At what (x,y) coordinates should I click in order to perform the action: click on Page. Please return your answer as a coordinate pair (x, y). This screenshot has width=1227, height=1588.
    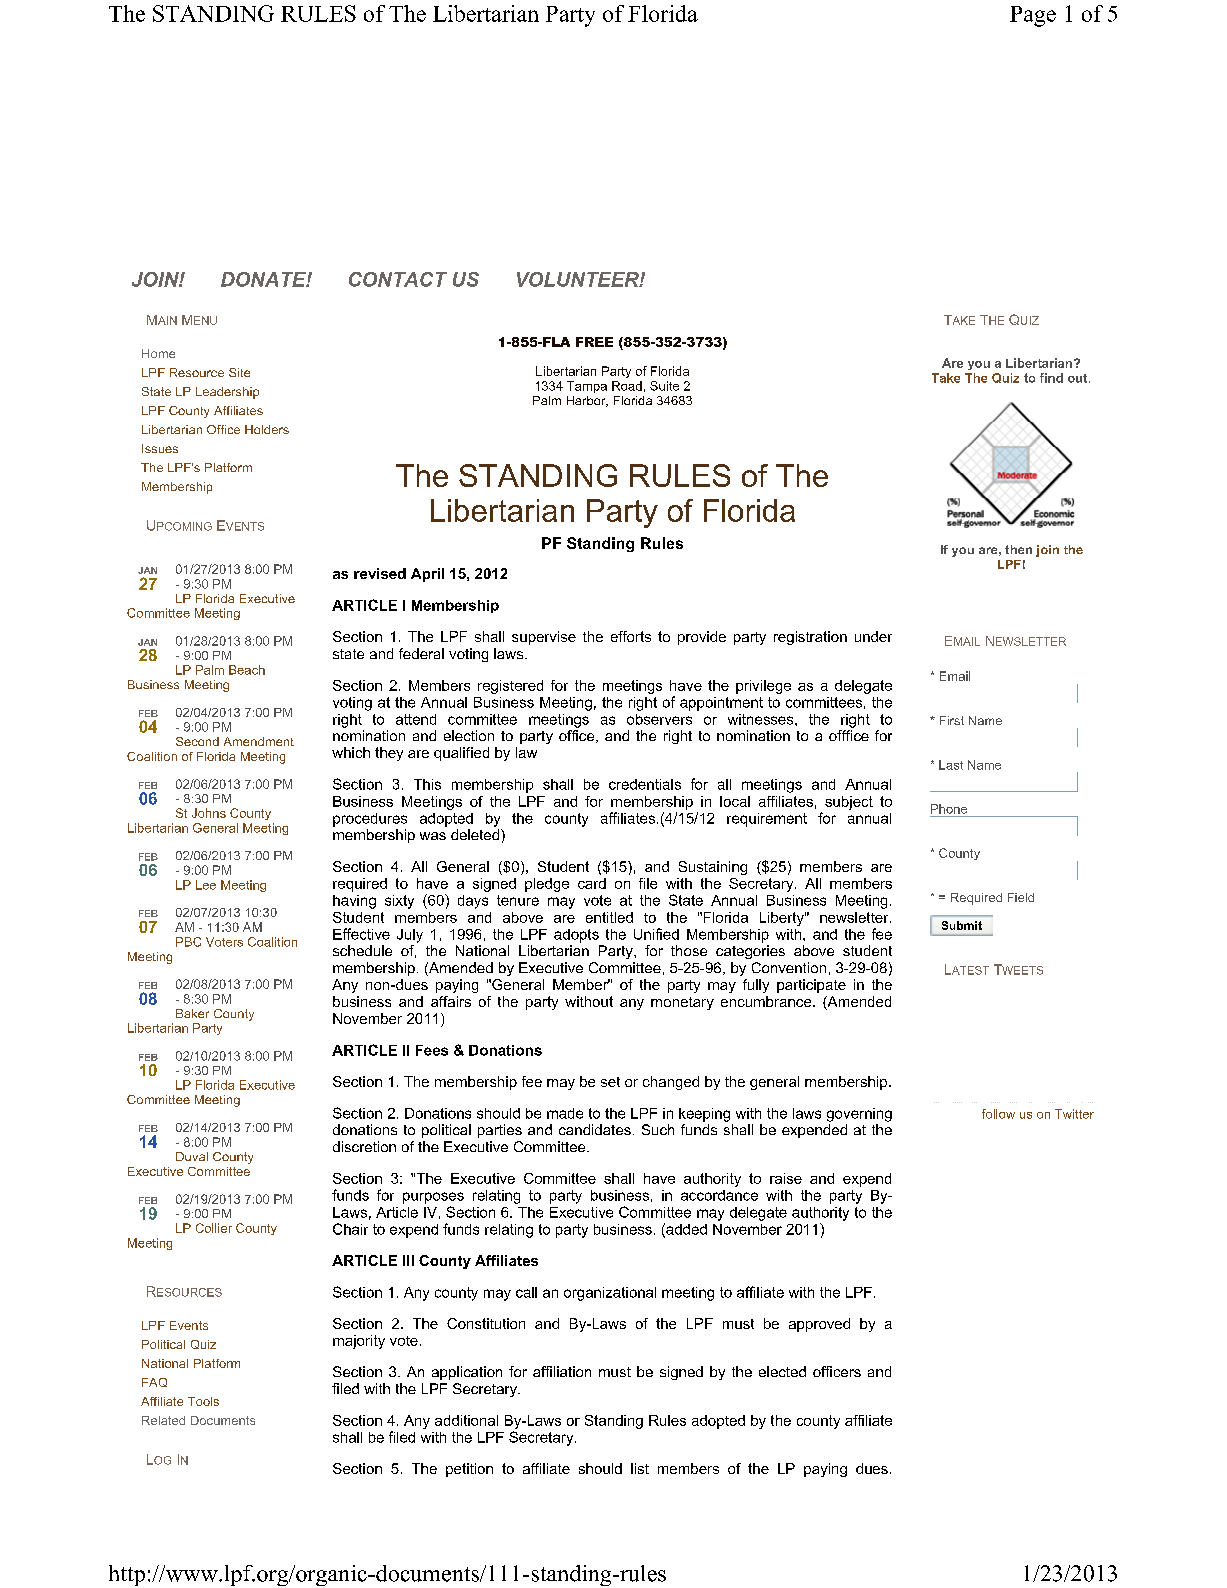
    Looking at the image, I should click on (1033, 16).
